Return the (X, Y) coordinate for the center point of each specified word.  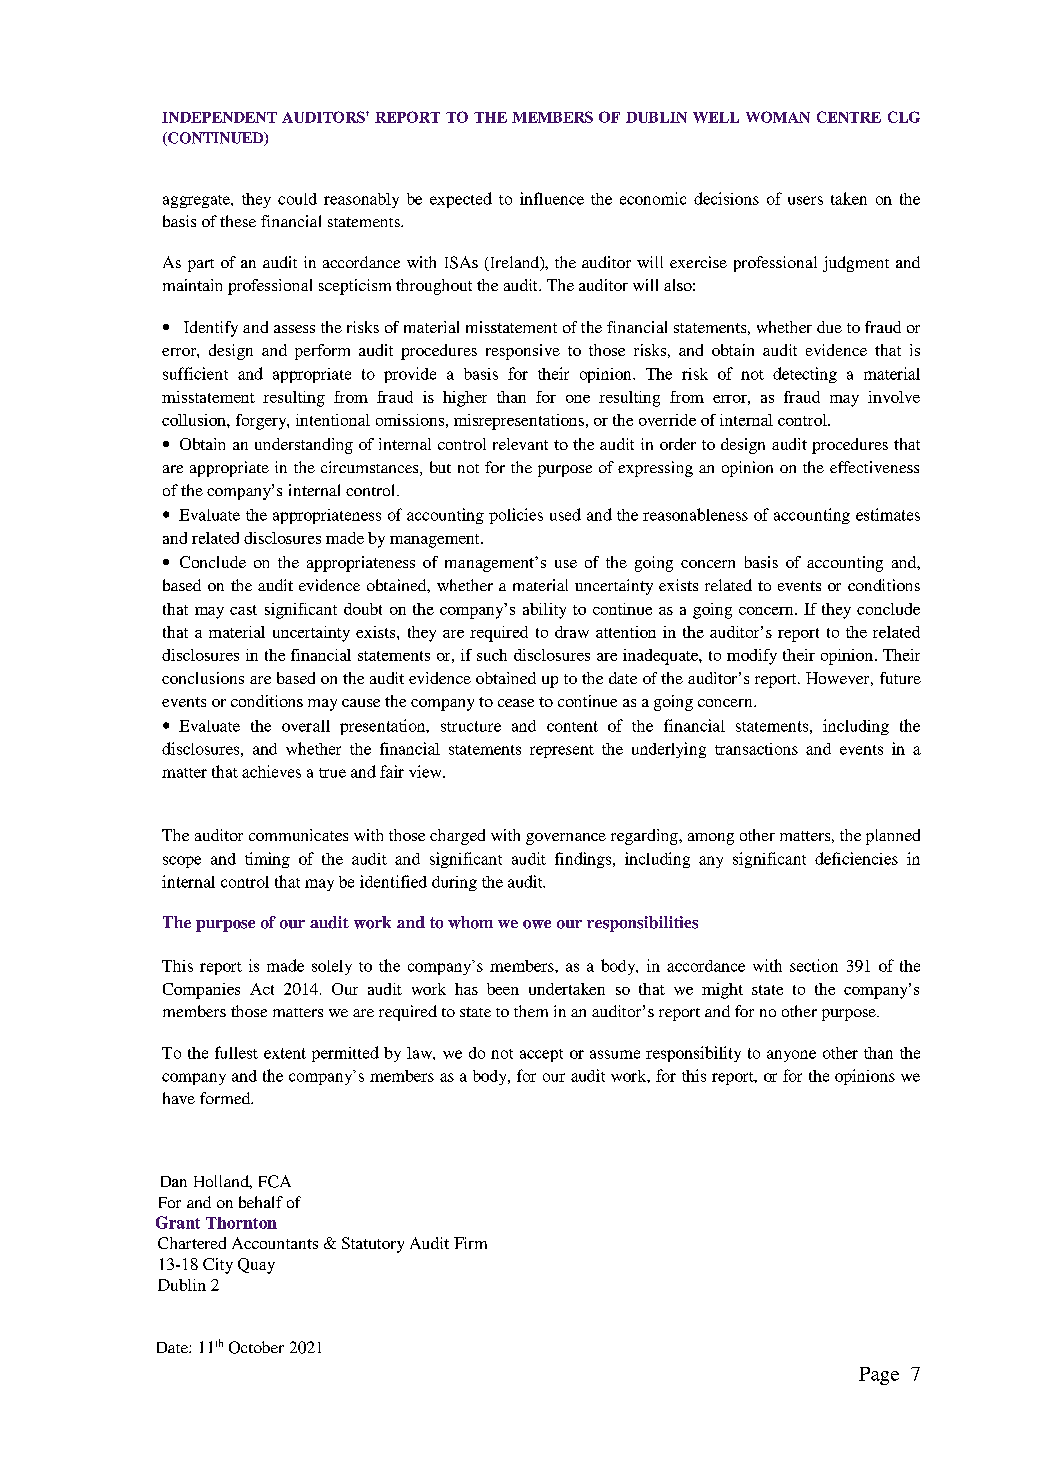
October (256, 1347)
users (805, 200)
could (297, 199)
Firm (470, 1243)
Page (879, 1376)
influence (552, 198)
